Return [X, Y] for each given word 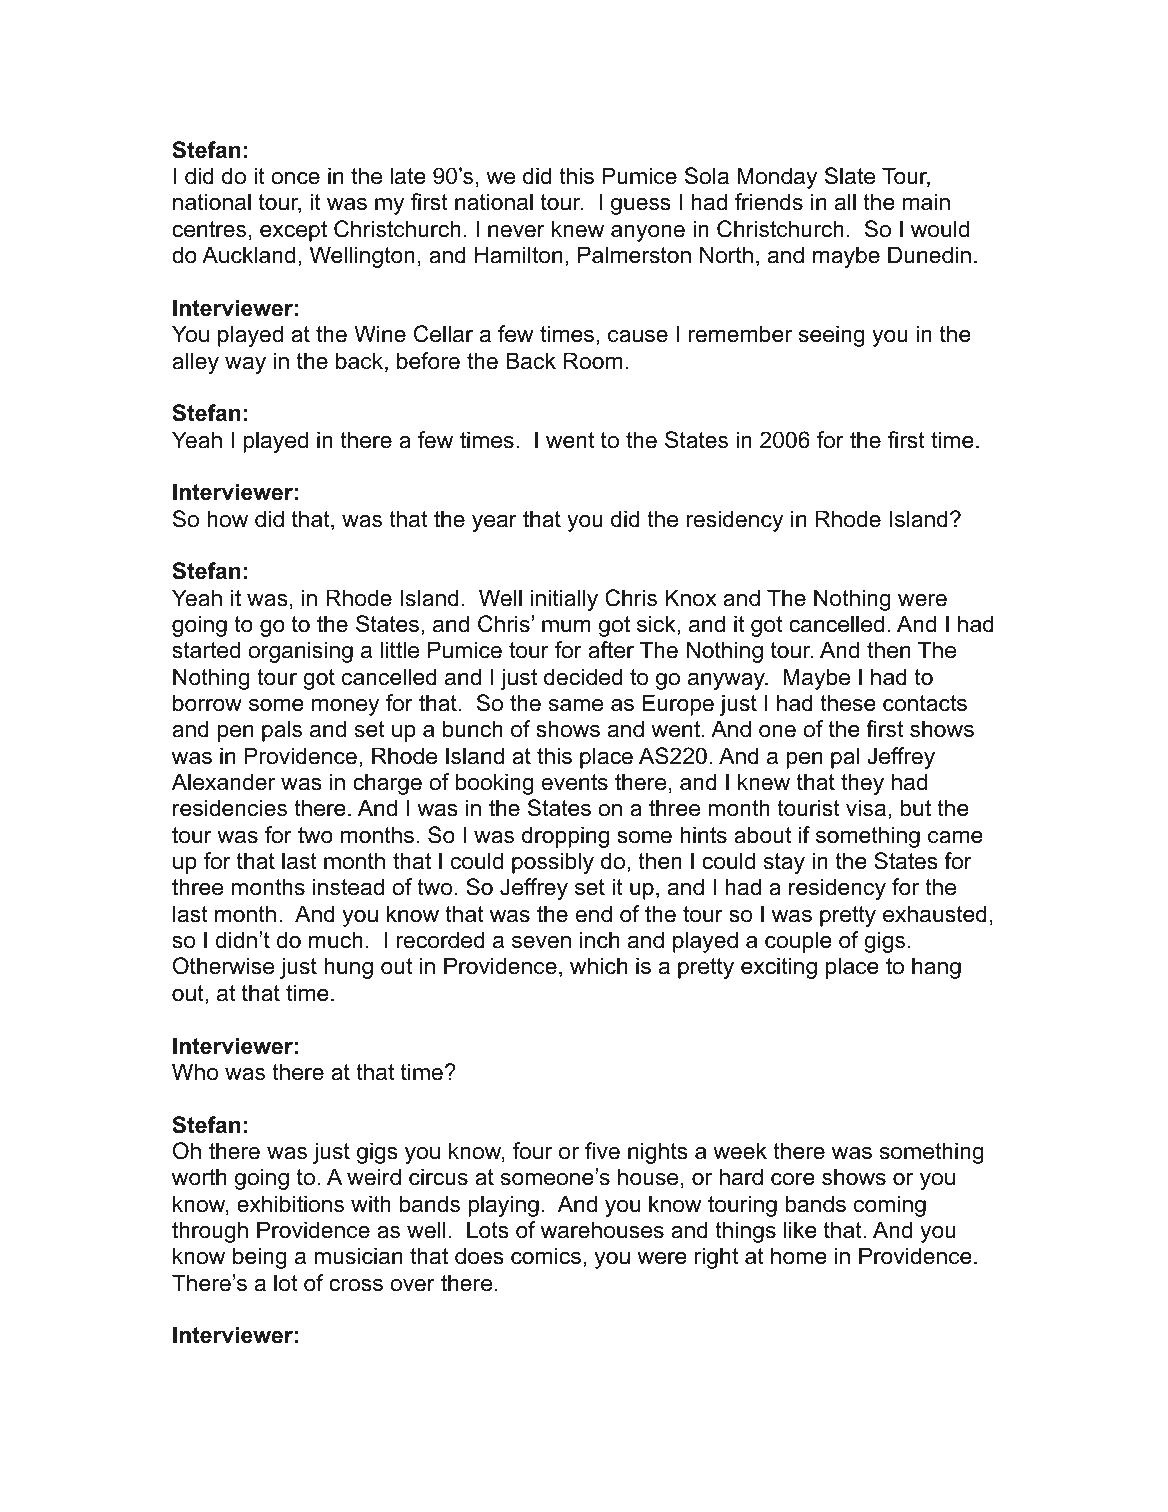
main [926, 202]
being [260, 1258]
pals [282, 731]
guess [641, 206]
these [848, 703]
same [576, 705]
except [293, 231]
